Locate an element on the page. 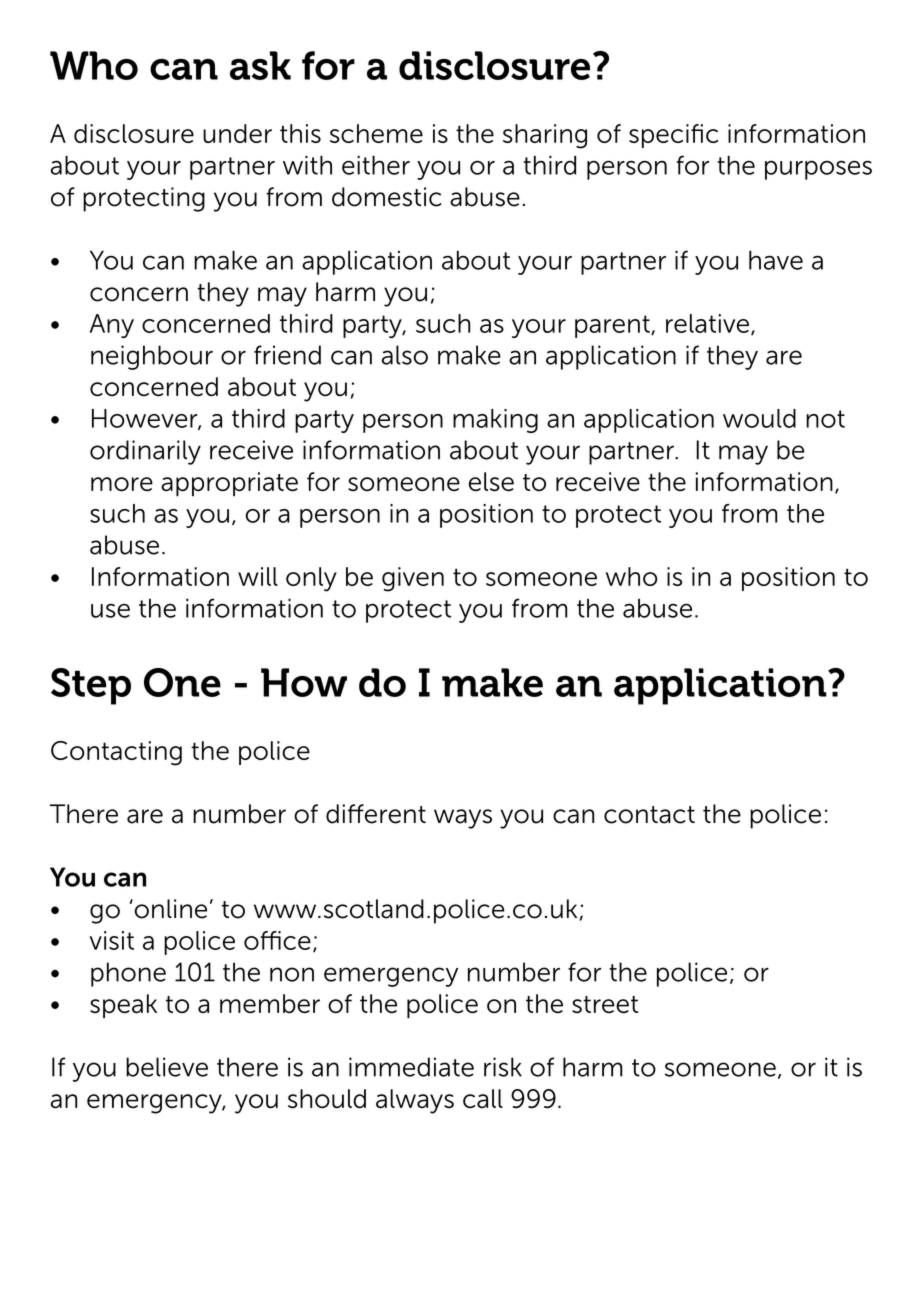 The width and height of the document is (924, 1308). Step is located at coordinates (91, 686).
